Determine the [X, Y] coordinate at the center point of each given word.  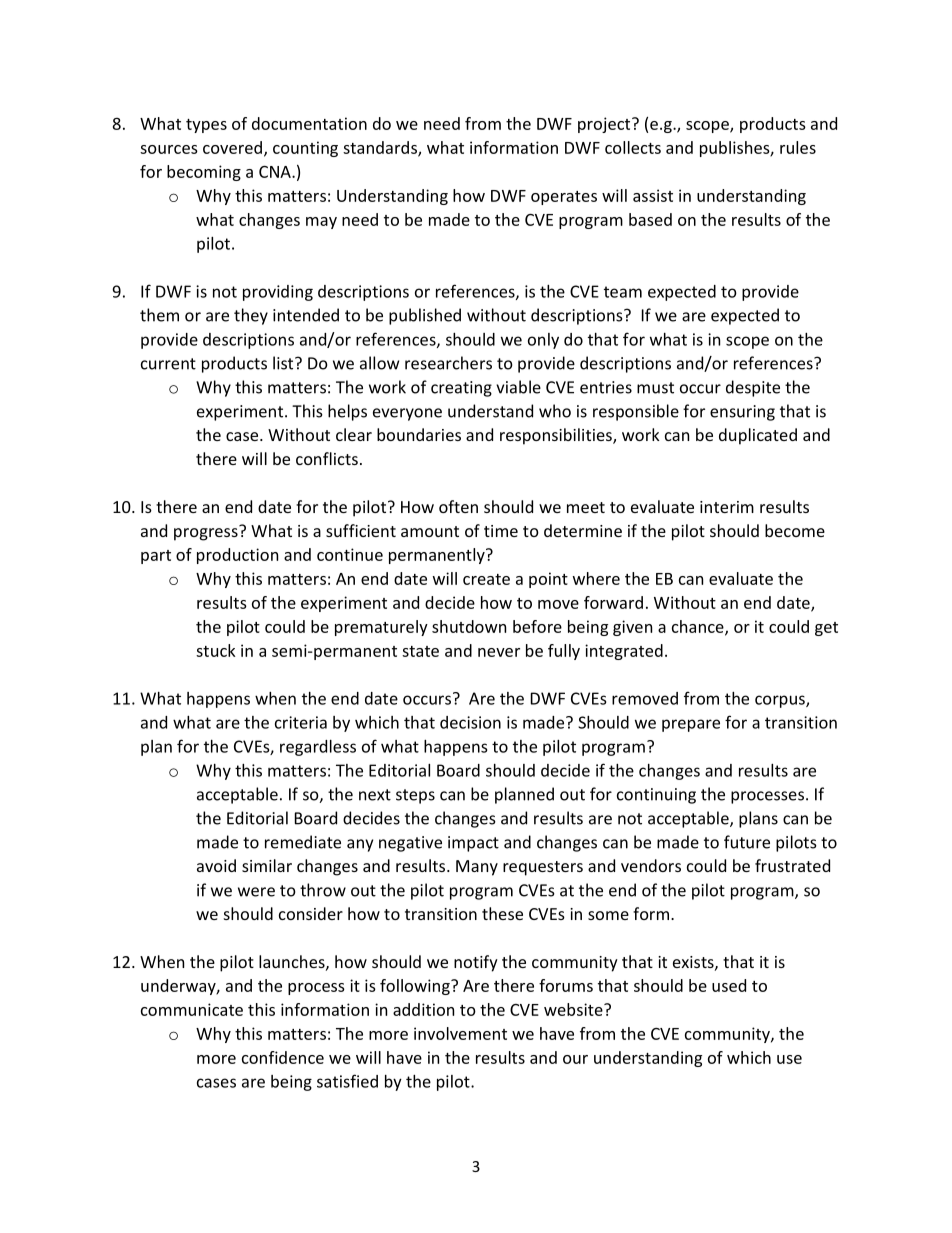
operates [564, 198]
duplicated [758, 436]
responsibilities [557, 436]
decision [470, 722]
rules [798, 147]
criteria [301, 722]
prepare [691, 725]
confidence [283, 1057]
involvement [460, 1033]
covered [232, 147]
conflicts [327, 458]
